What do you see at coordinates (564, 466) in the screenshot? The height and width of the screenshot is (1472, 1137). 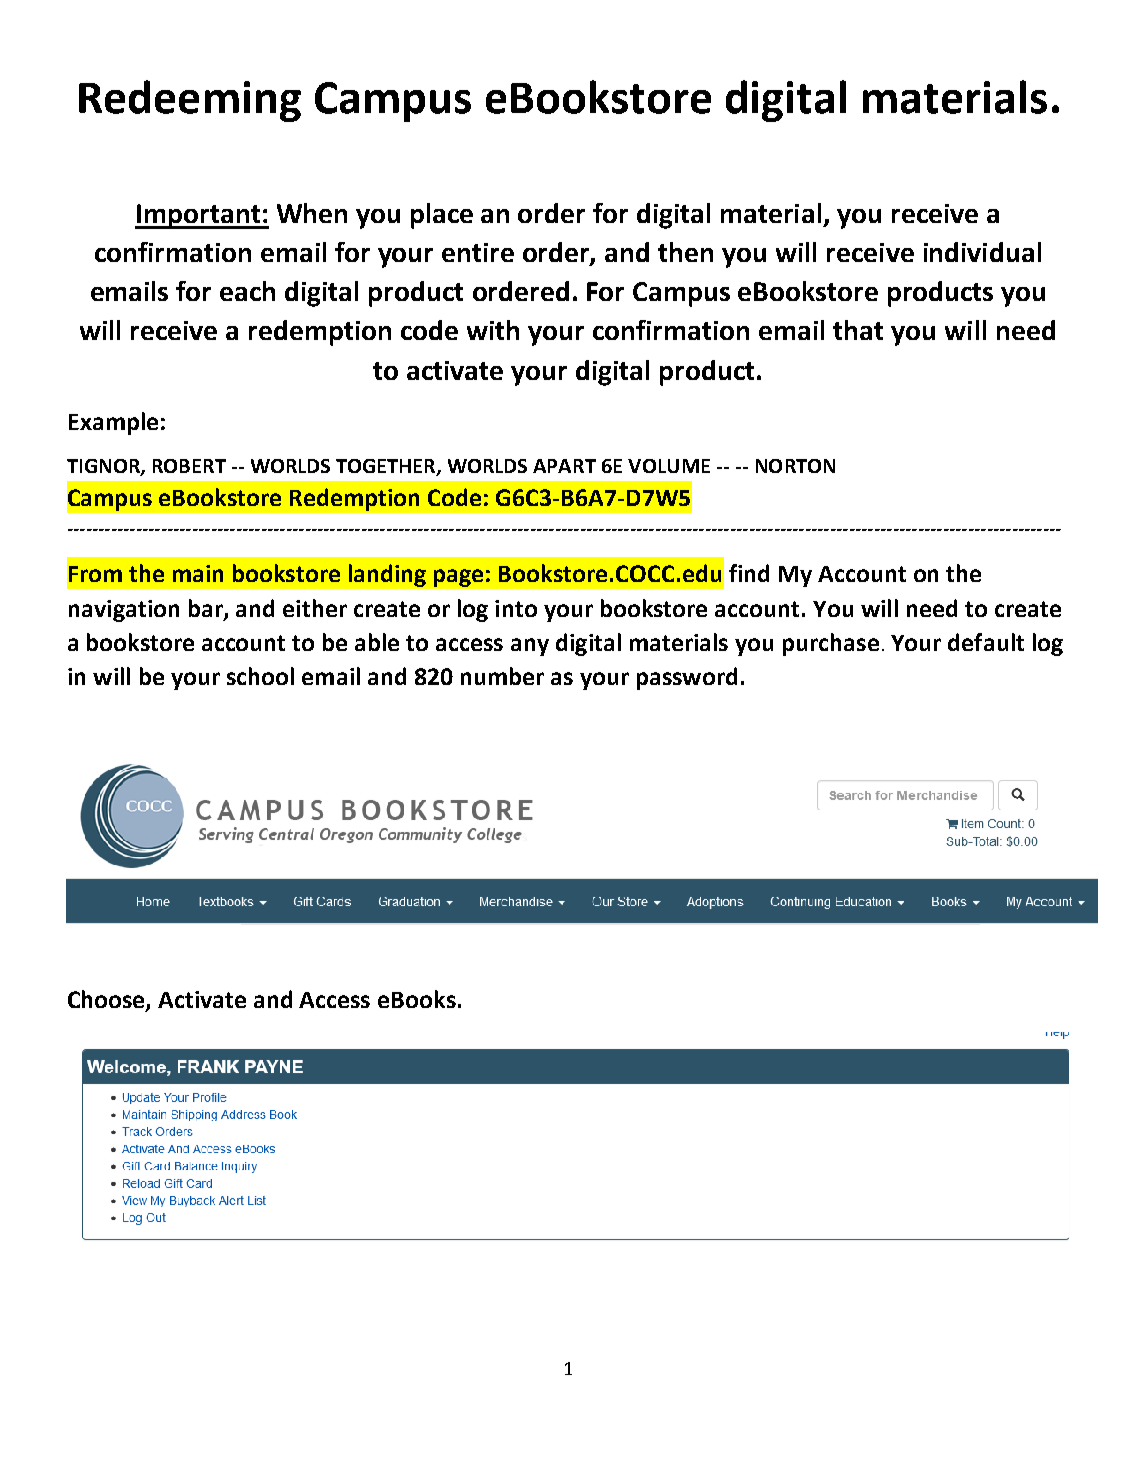 I see `APART` at bounding box center [564, 466].
